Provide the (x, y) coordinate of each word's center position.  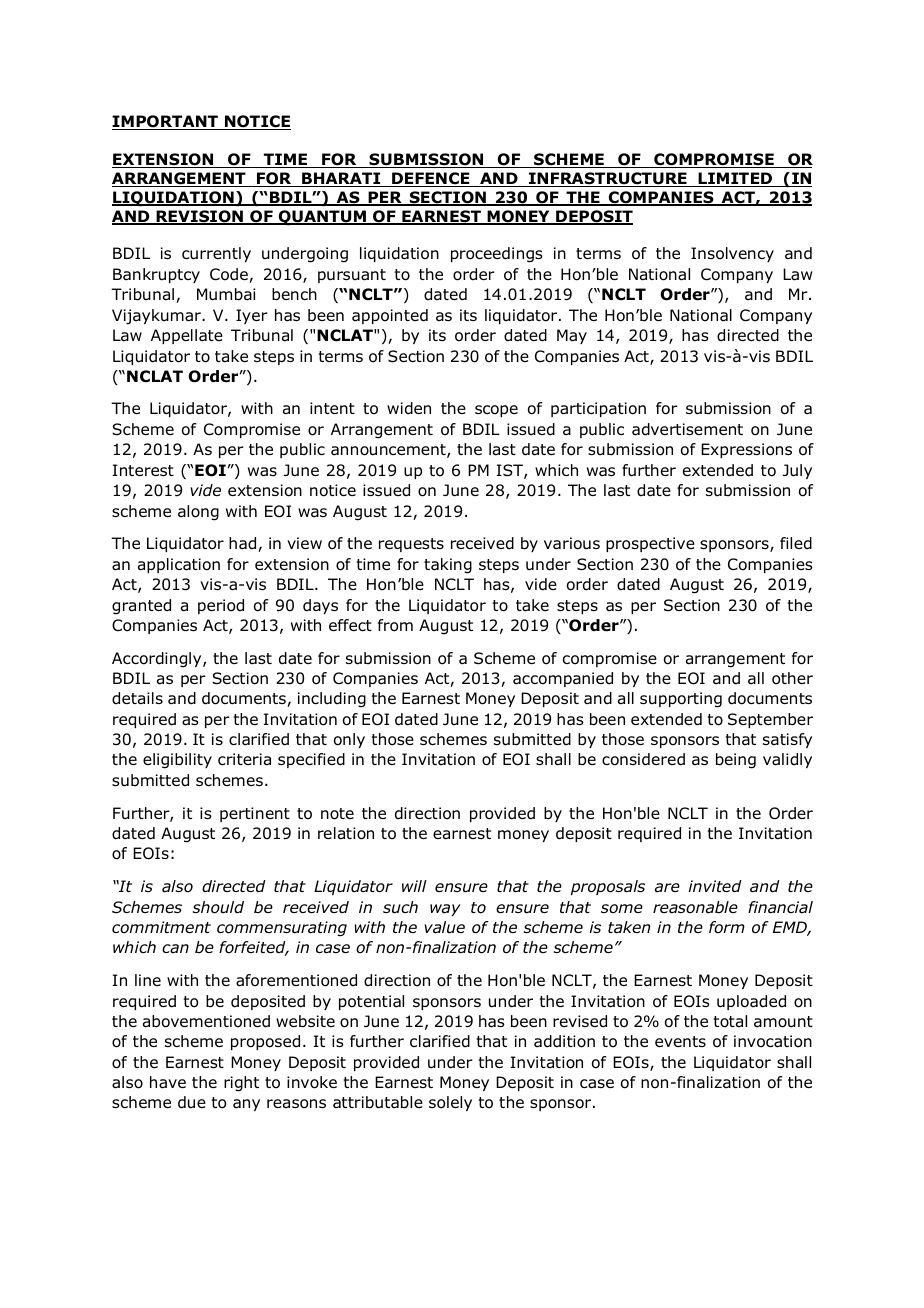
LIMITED (735, 179)
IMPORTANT (166, 122)
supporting (681, 700)
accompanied (563, 679)
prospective (650, 544)
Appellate (187, 336)
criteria (244, 759)
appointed (390, 316)
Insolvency (732, 254)
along (198, 513)
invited (715, 886)
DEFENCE (431, 179)
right (241, 1084)
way (445, 910)
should (218, 907)
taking (448, 566)
